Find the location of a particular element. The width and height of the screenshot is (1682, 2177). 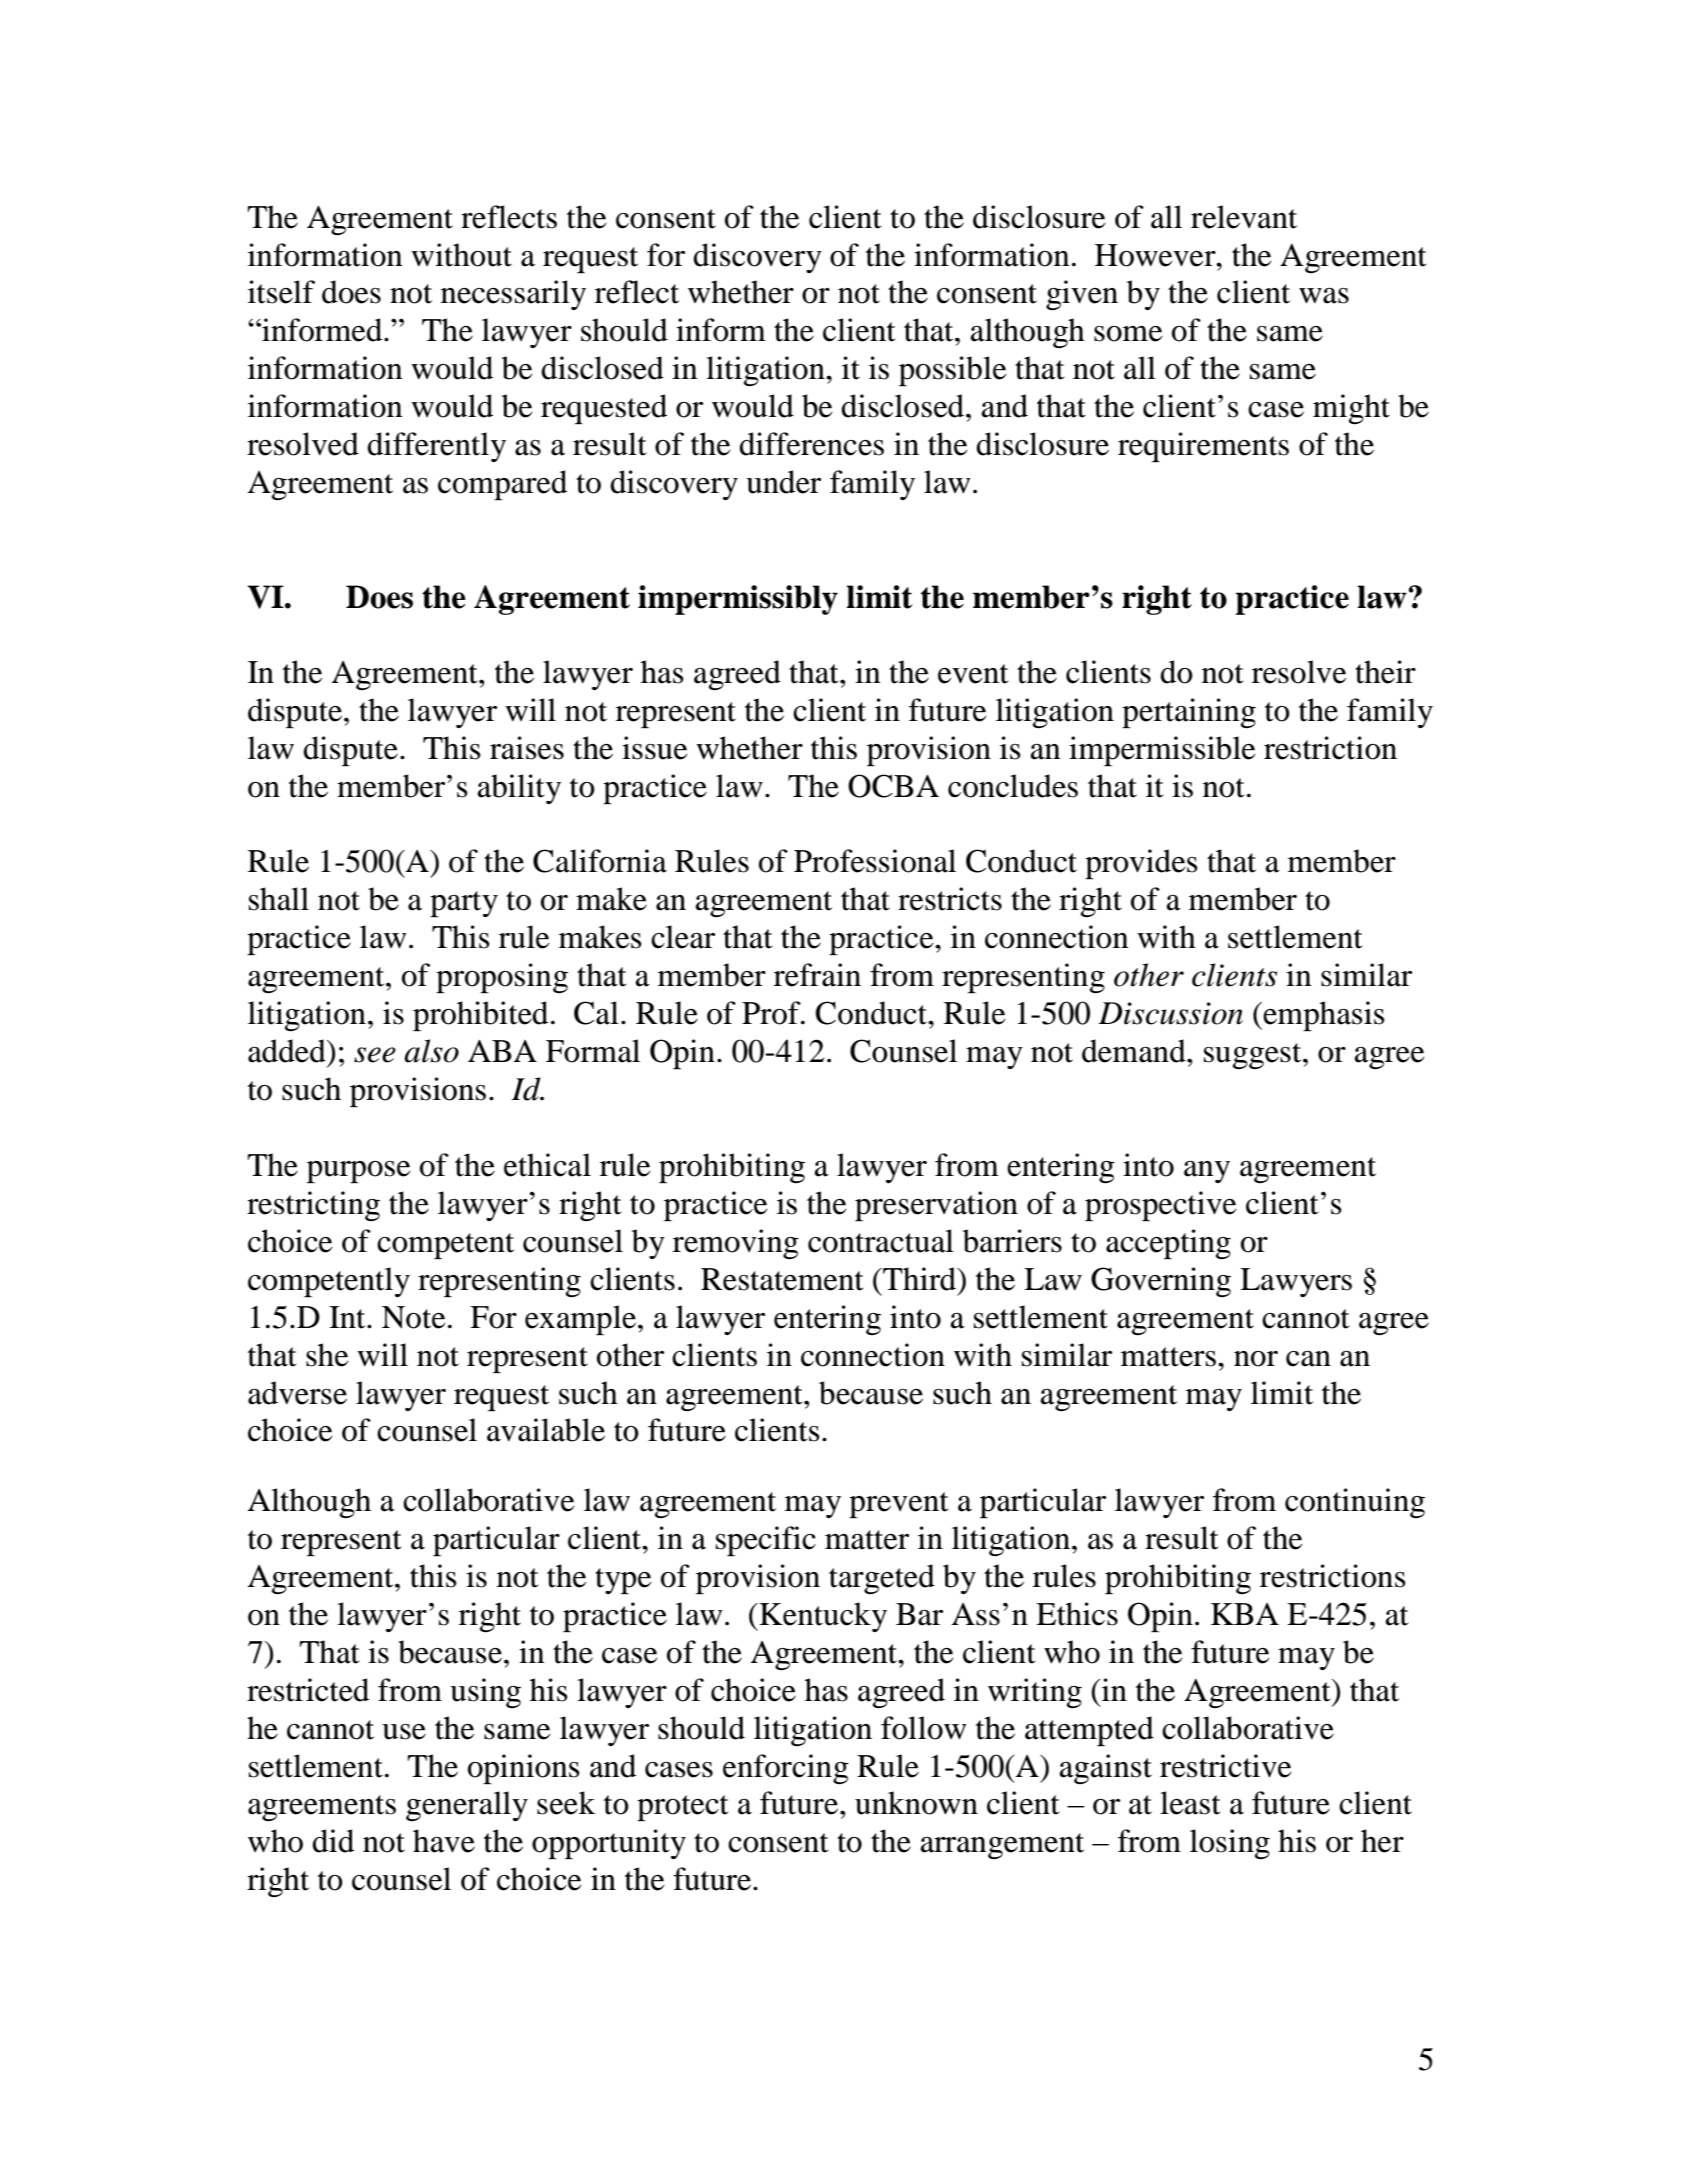

ability is located at coordinates (519, 789).
